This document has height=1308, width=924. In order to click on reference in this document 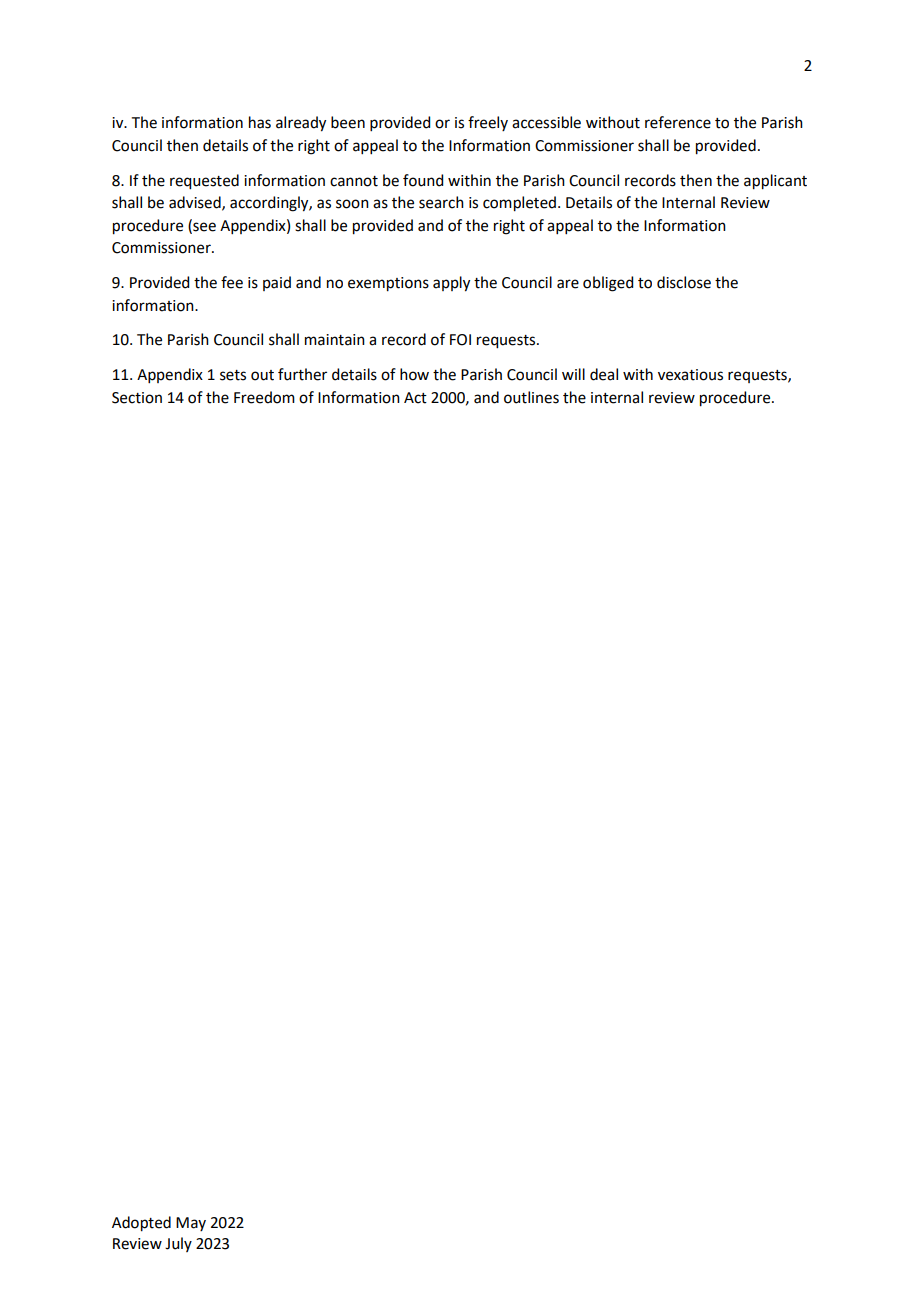, I will do `click(678, 122)`.
